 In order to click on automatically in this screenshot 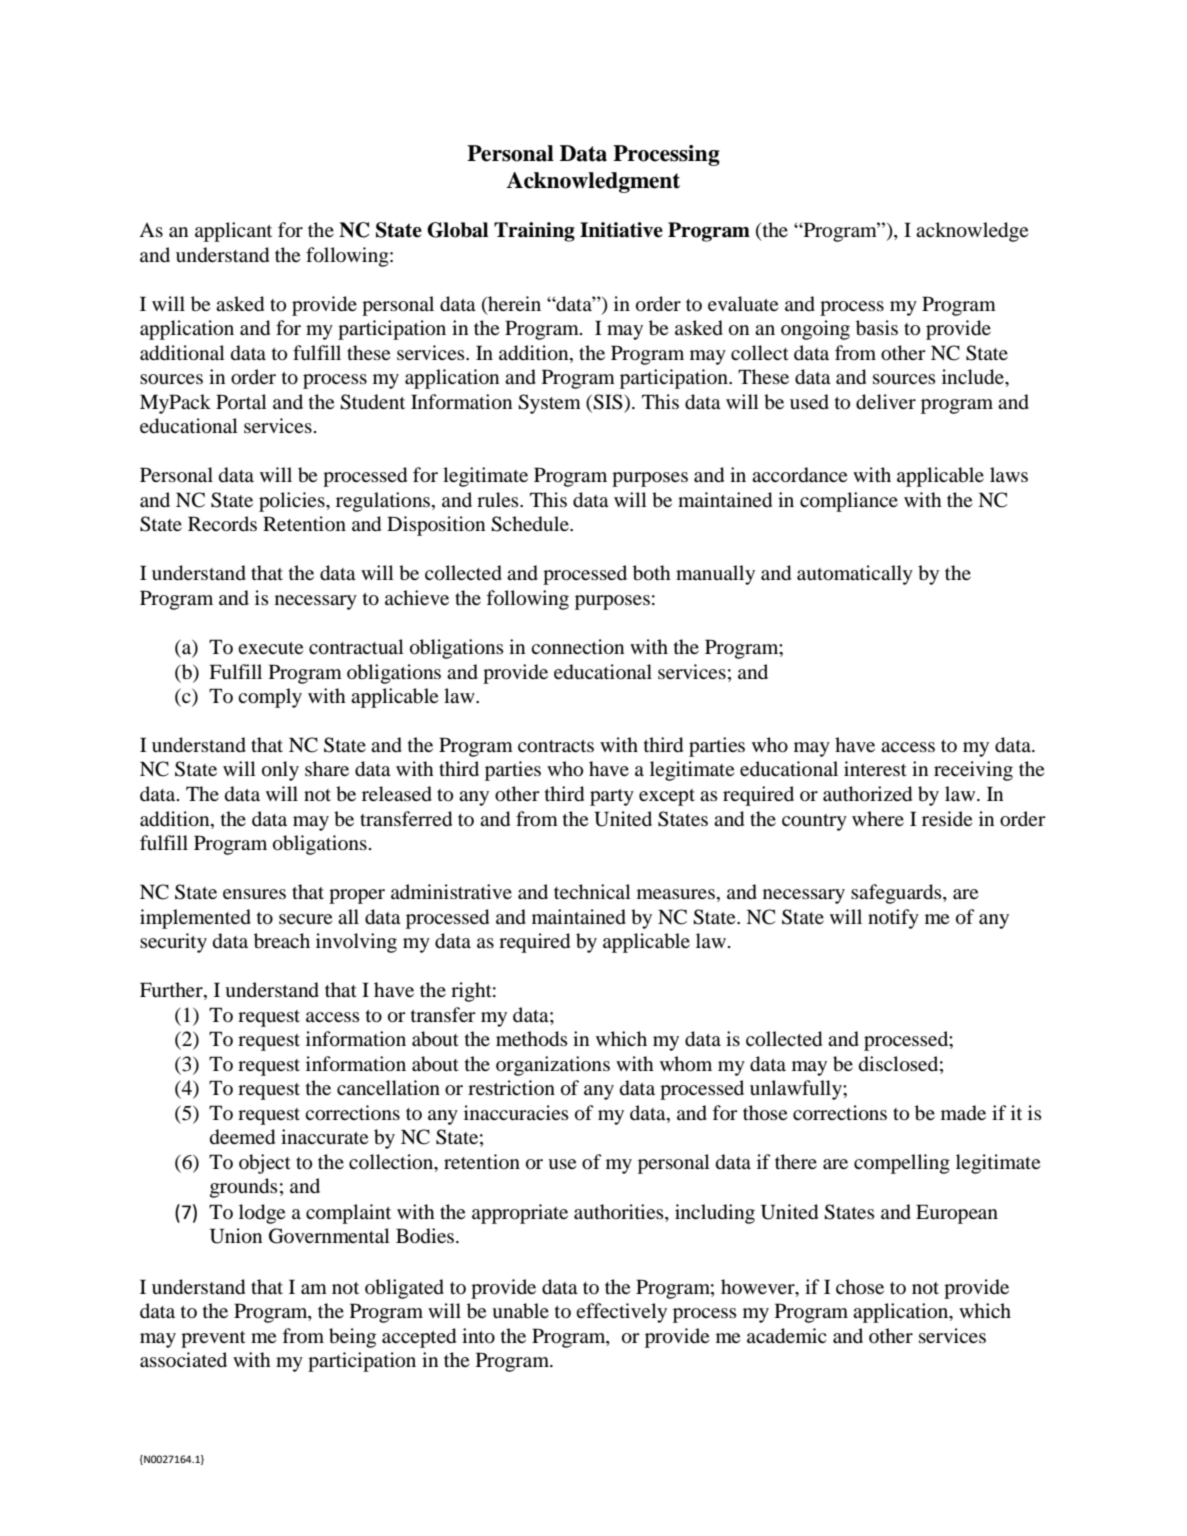, I will do `click(855, 575)`.
